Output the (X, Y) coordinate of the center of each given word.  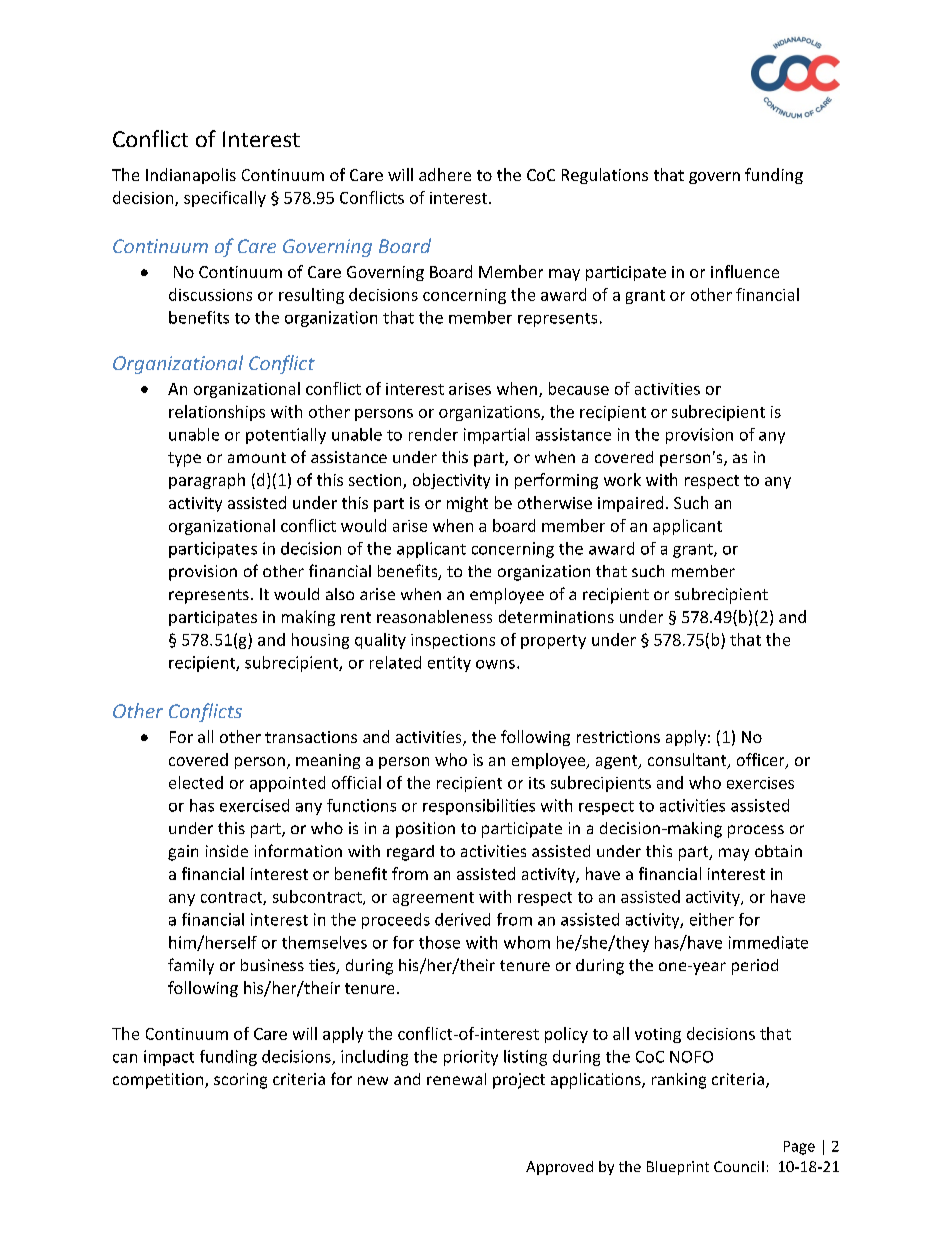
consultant (688, 761)
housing (320, 641)
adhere (445, 174)
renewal (456, 1079)
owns (495, 664)
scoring (240, 1081)
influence (745, 271)
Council (739, 1166)
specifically (225, 199)
